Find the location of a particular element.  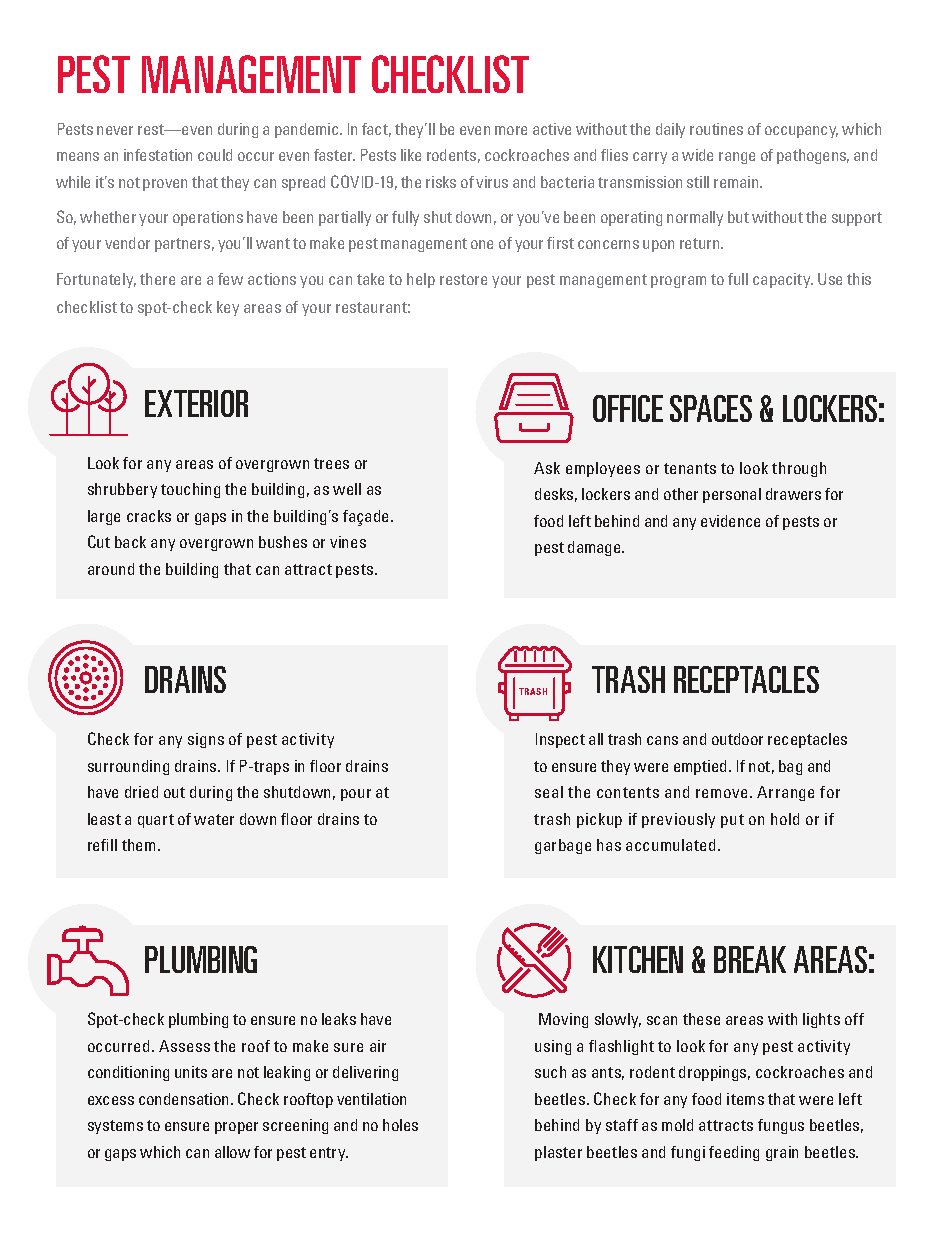

holes is located at coordinates (400, 1125).
